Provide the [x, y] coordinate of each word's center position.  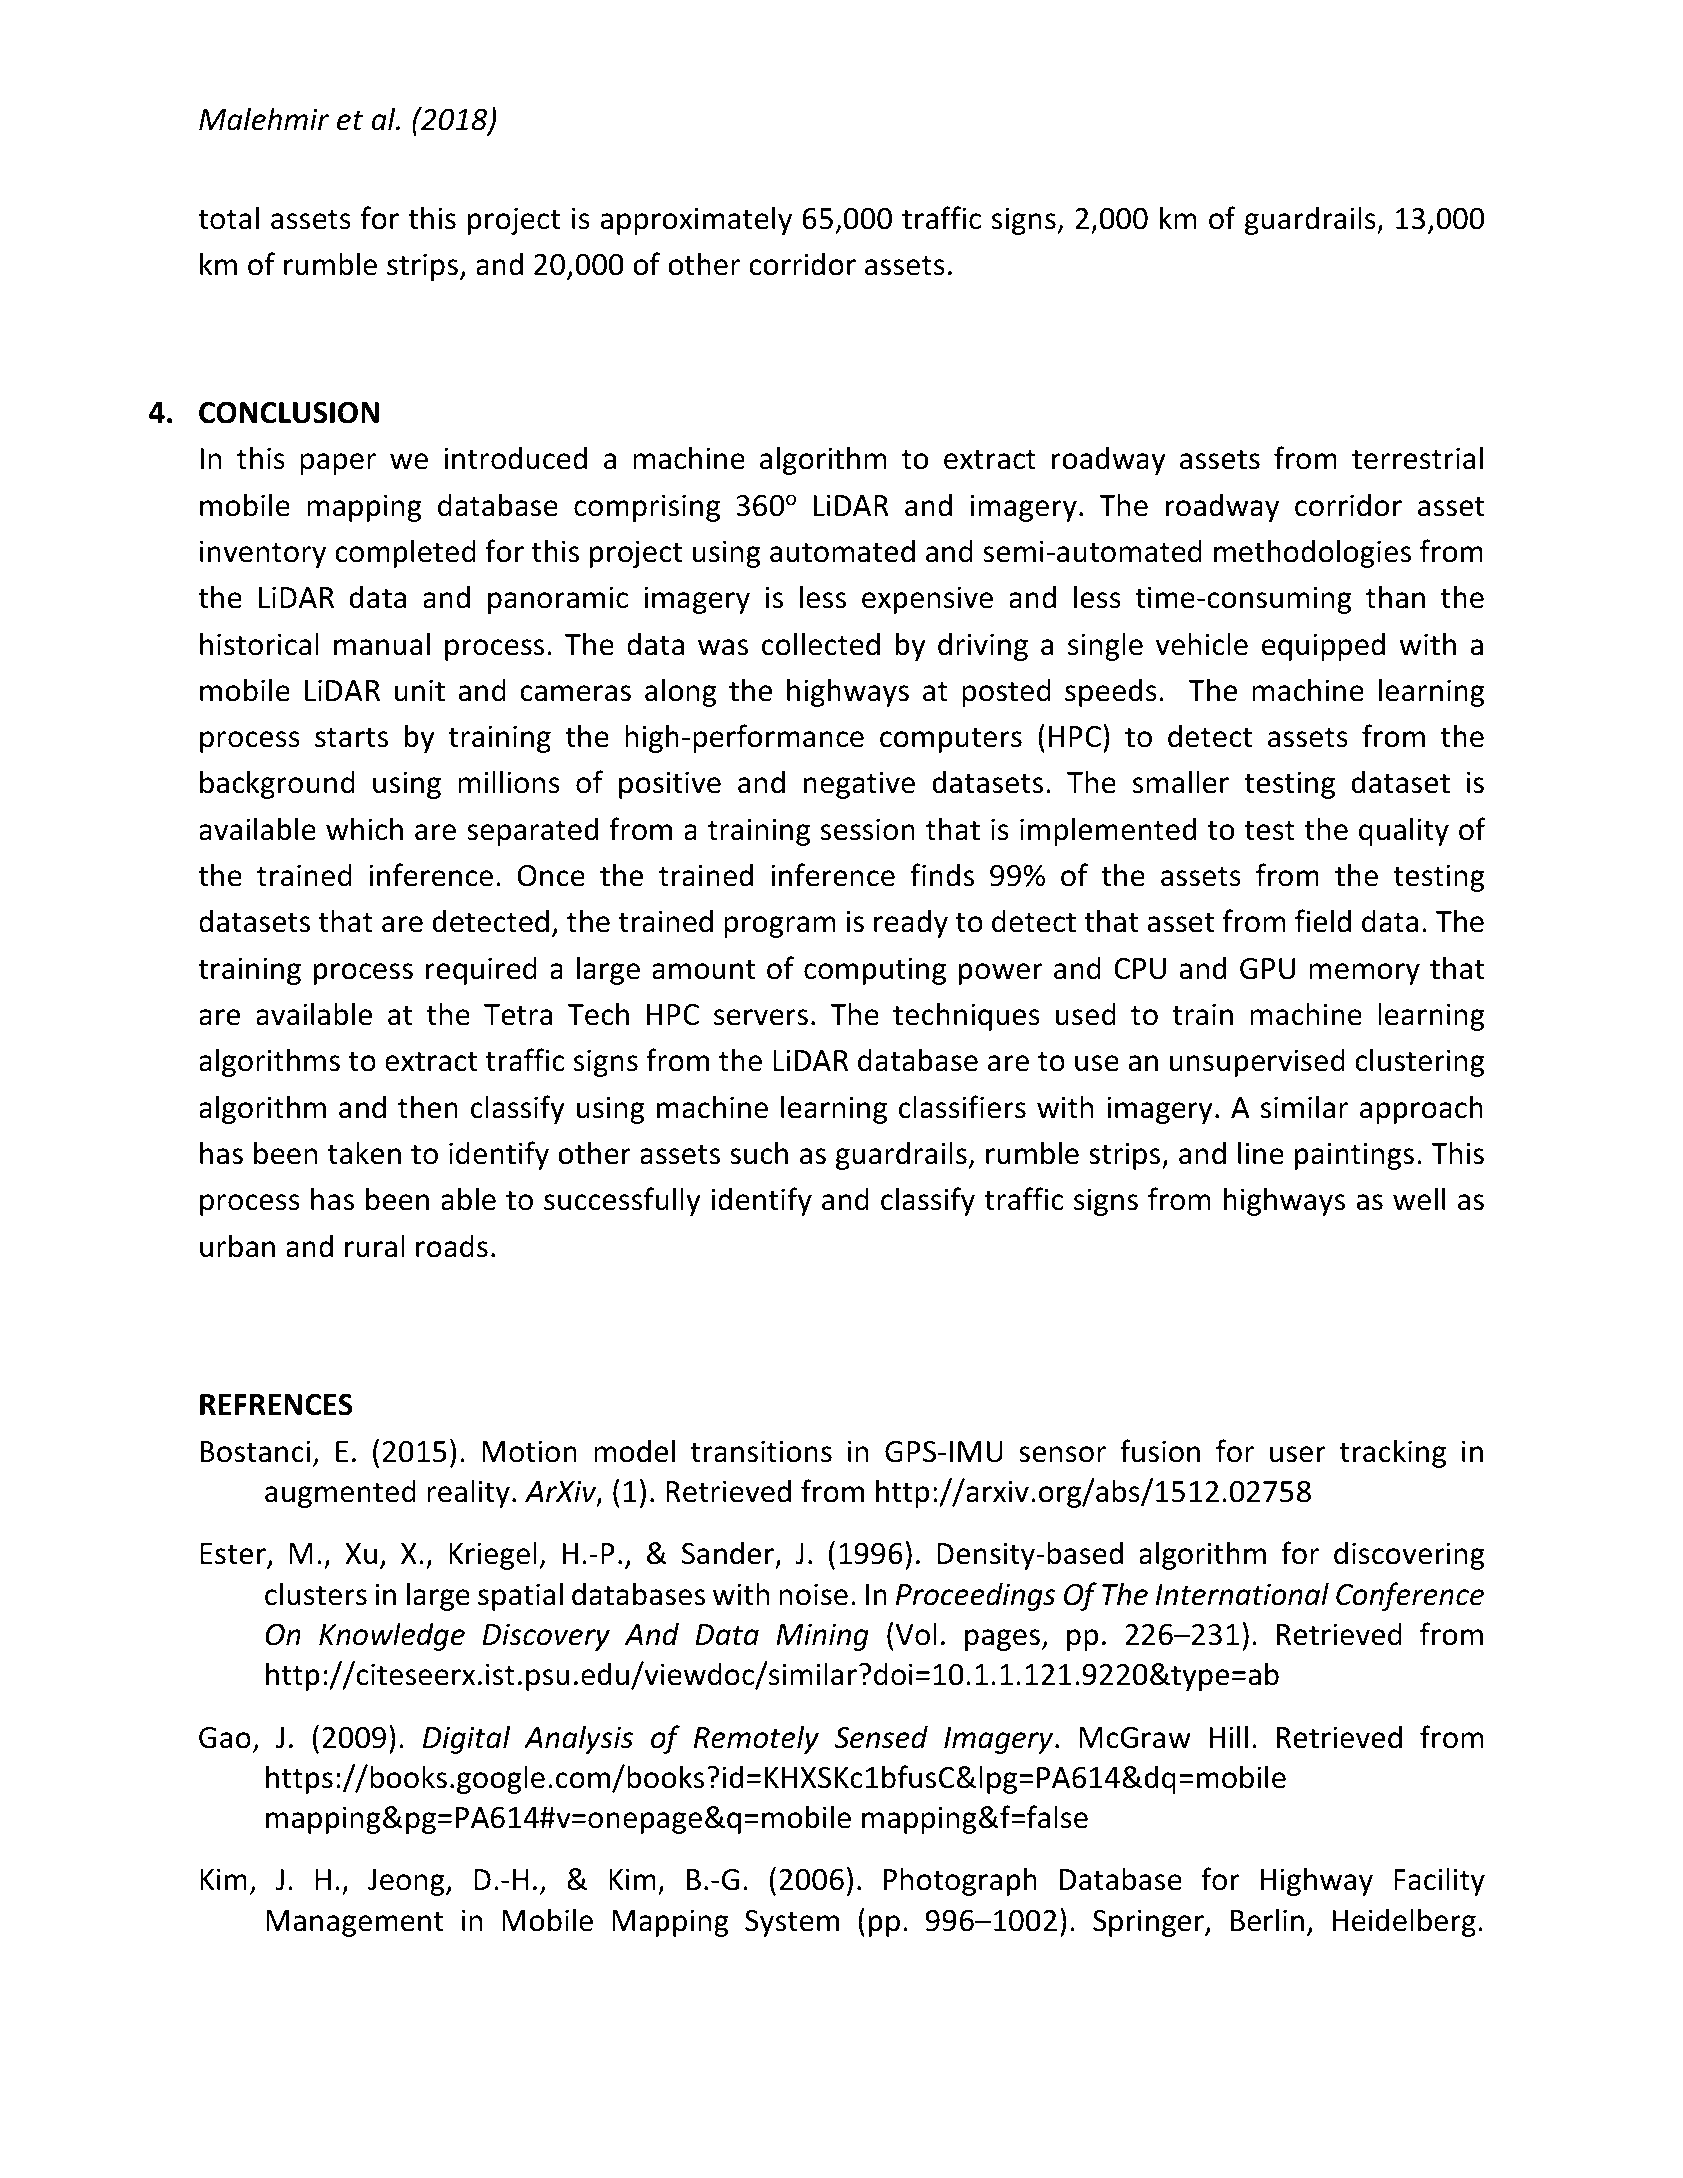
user [1298, 1454]
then [428, 1107]
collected [821, 644]
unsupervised [1257, 1062]
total [228, 218]
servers [761, 1017]
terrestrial [1417, 458]
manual [382, 644]
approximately [696, 220]
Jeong [407, 1882]
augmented [340, 1493]
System [792, 1923]
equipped [1323, 646]
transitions [761, 1451]
